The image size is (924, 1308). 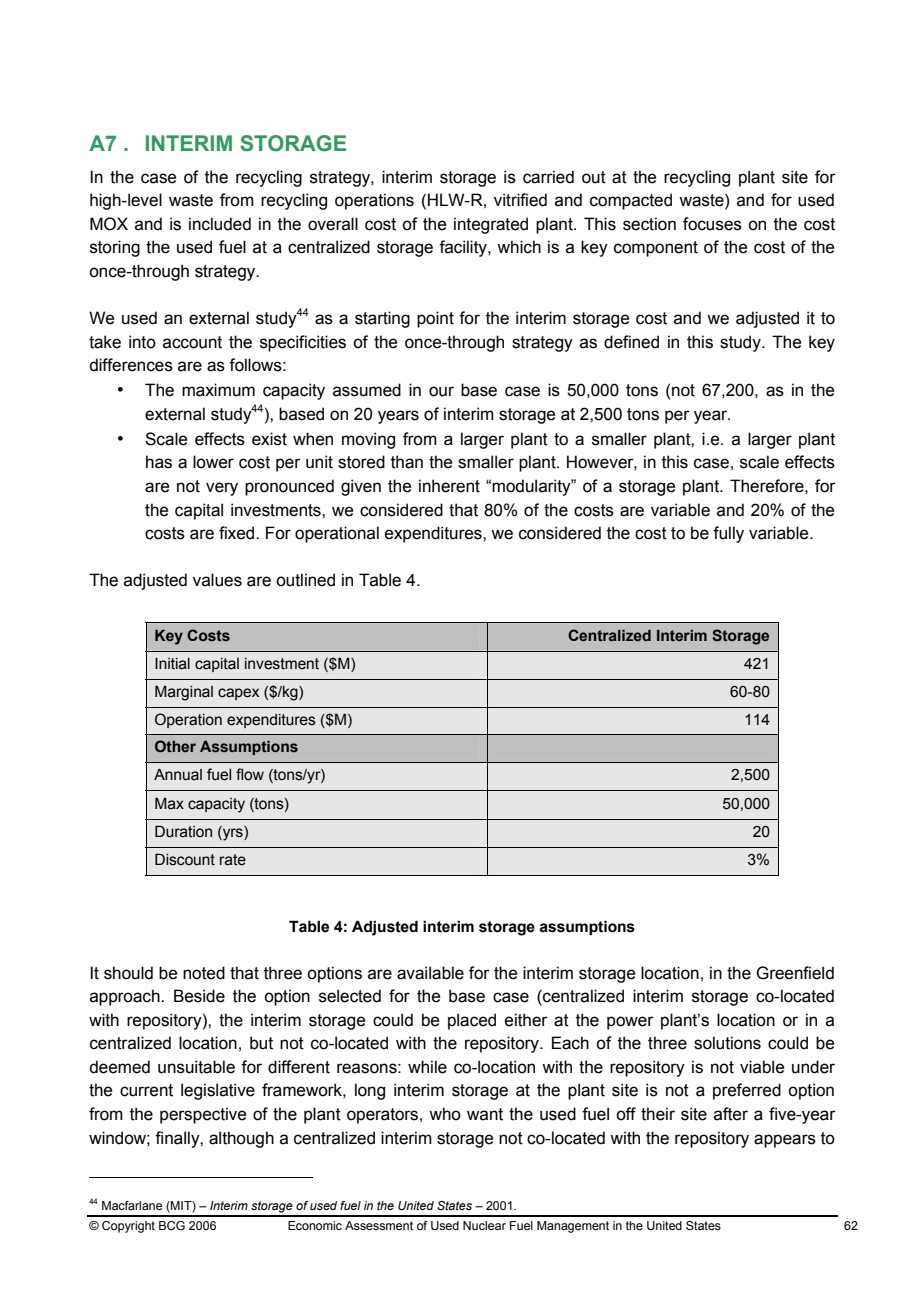 What do you see at coordinates (728, 534) in the image?
I see `fully` at bounding box center [728, 534].
